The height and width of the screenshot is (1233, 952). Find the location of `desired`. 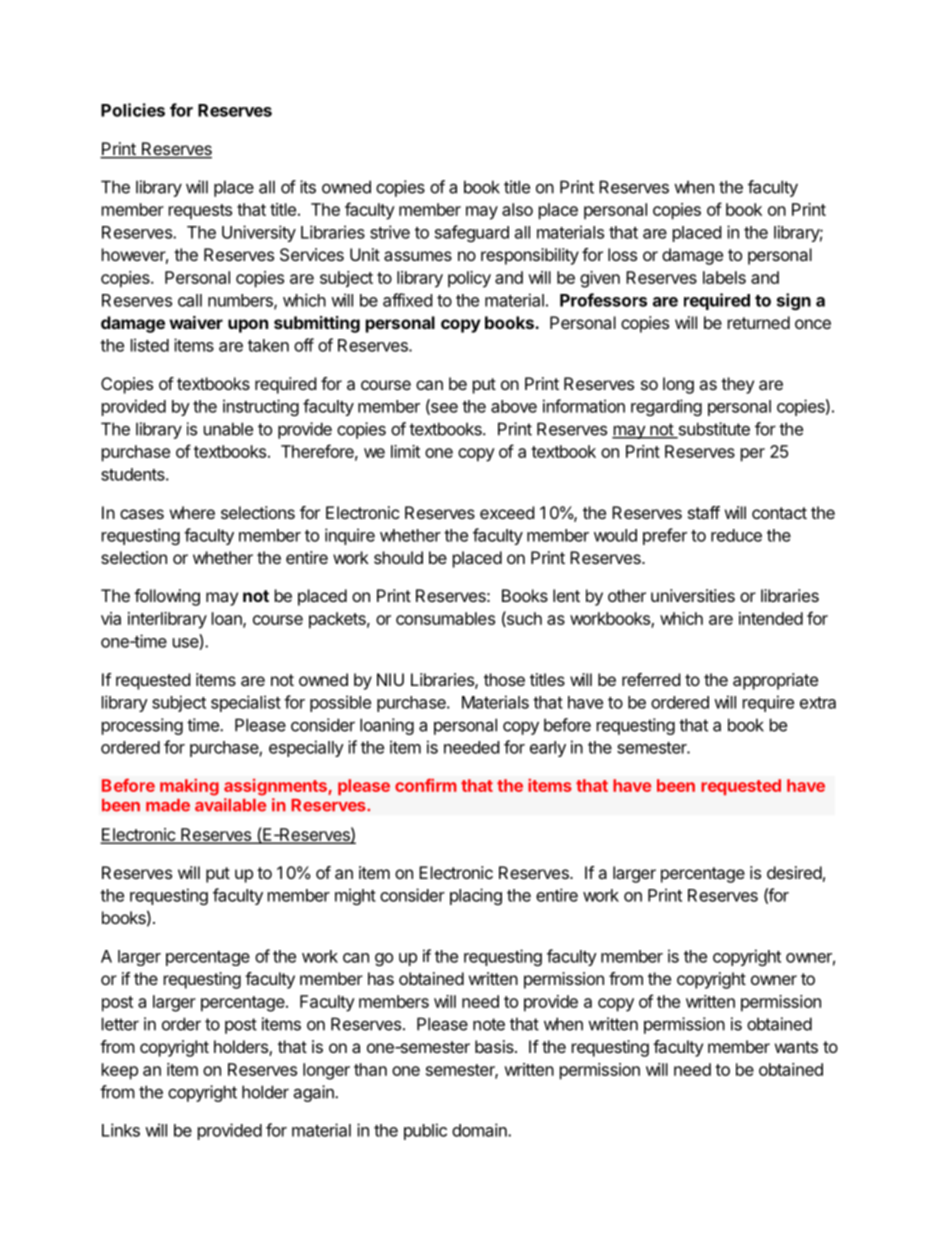

desired is located at coordinates (794, 872).
